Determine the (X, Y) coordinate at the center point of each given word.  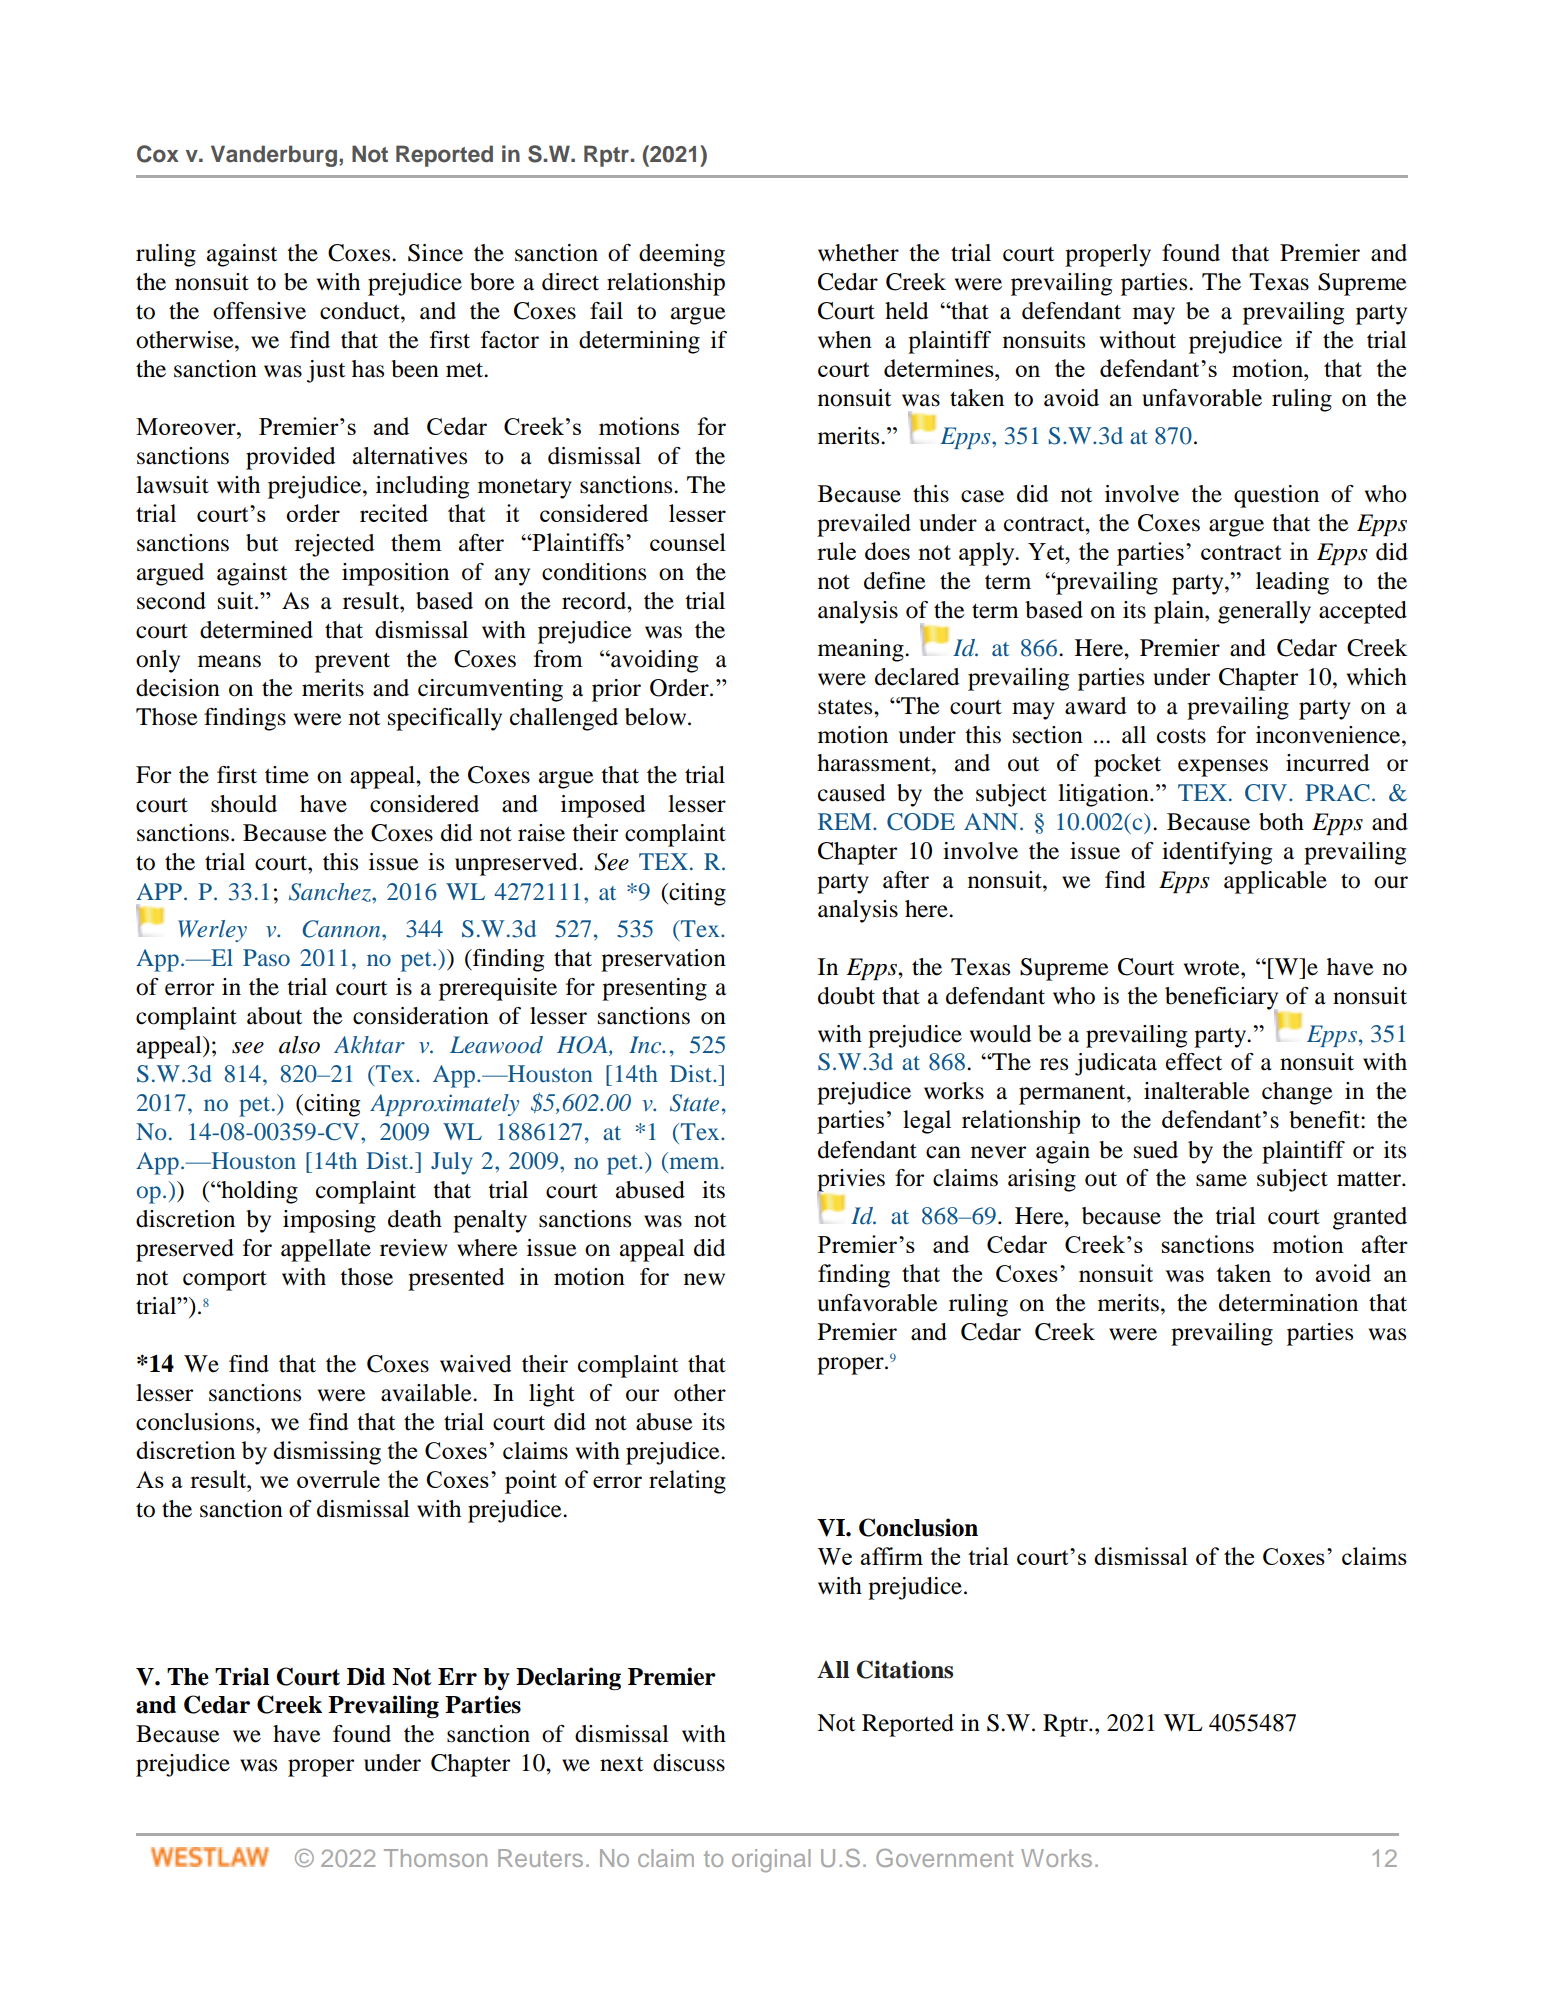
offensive (259, 311)
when (845, 340)
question (1276, 496)
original (771, 1860)
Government (944, 1858)
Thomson (435, 1858)
